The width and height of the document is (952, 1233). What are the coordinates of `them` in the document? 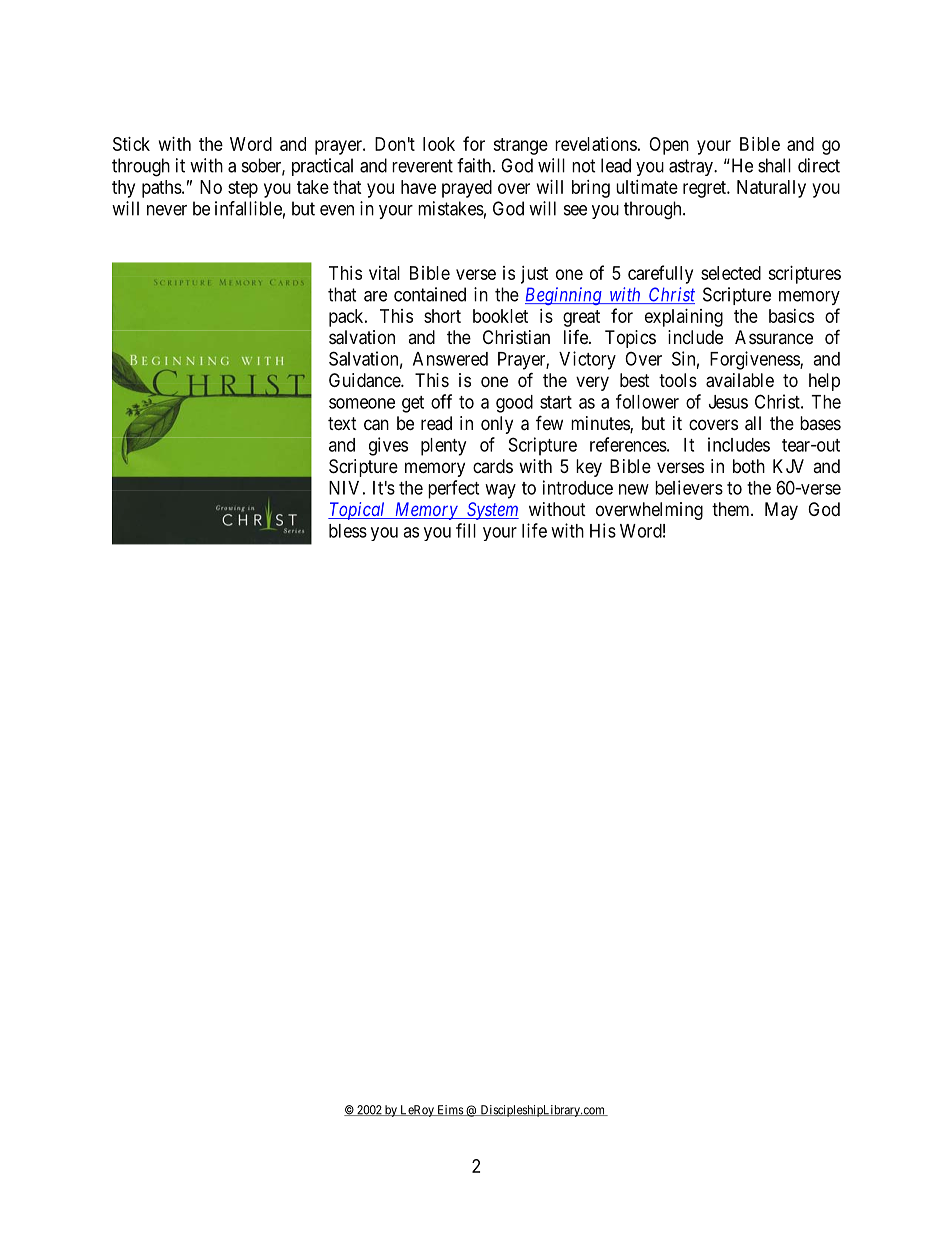 It's located at (732, 509).
